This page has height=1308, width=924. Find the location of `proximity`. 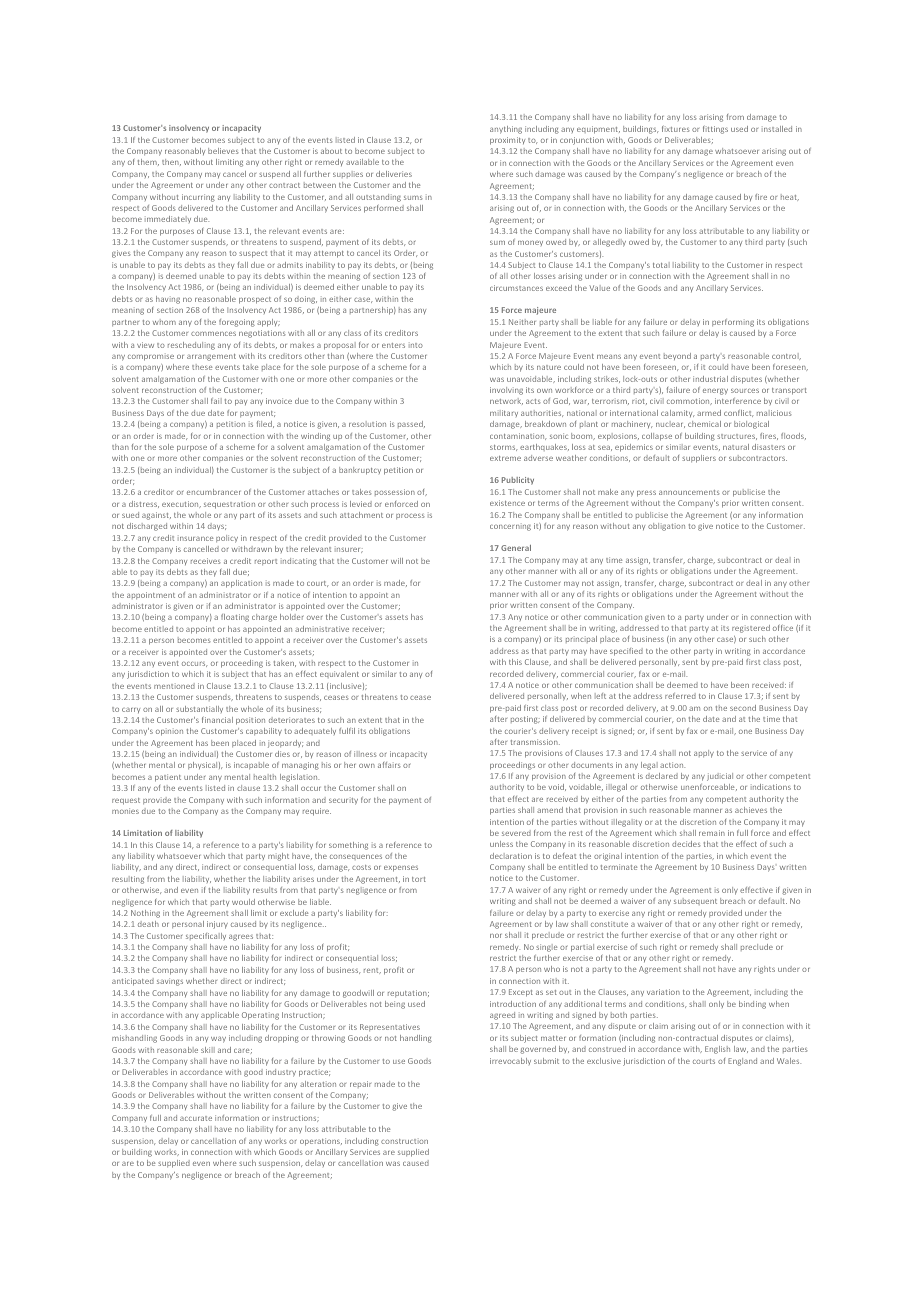

proximity is located at coordinates (507, 141).
